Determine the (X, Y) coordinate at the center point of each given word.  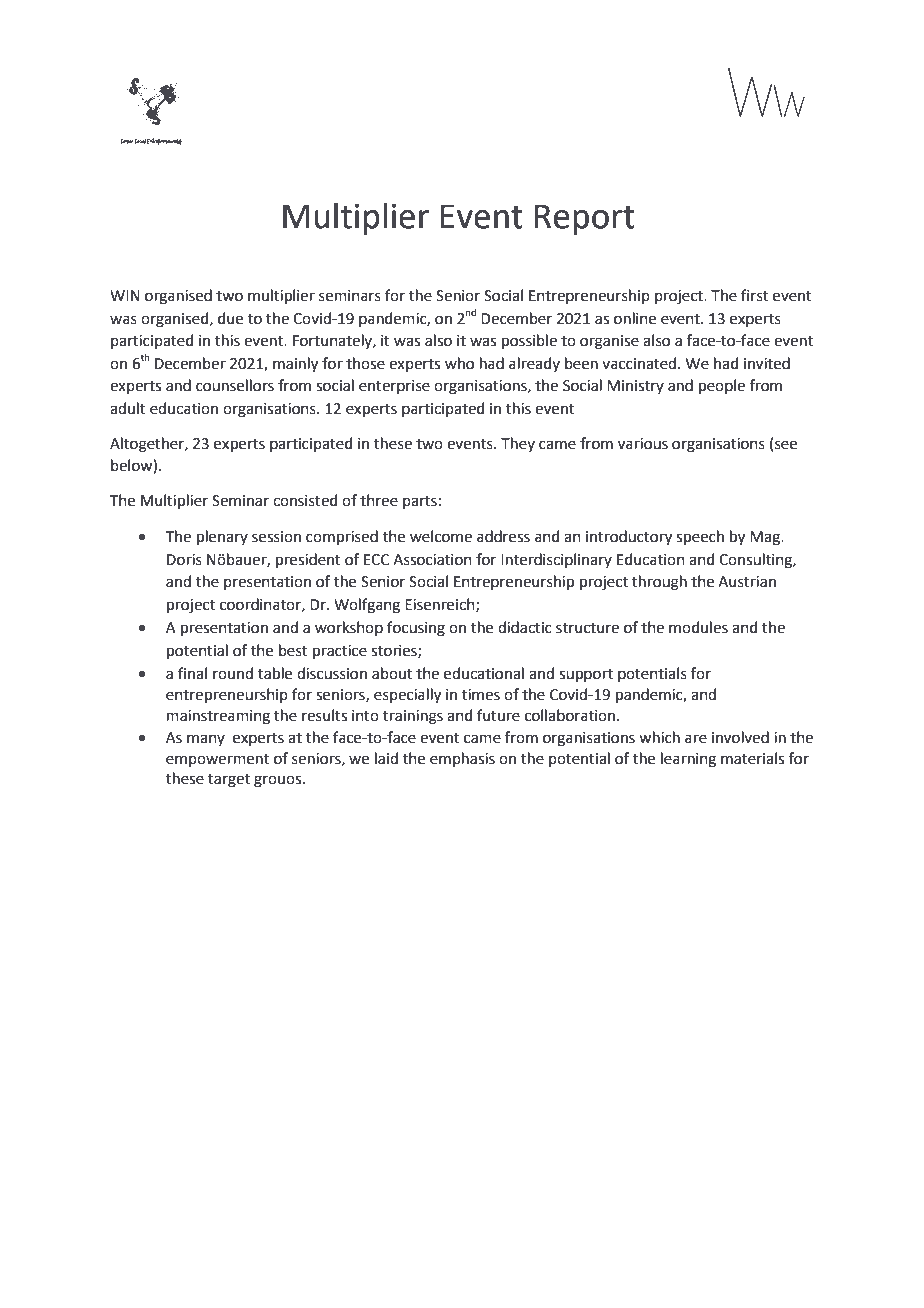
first (755, 295)
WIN (125, 295)
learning (688, 760)
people (722, 386)
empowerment (217, 760)
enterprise (394, 387)
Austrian (747, 582)
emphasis (462, 759)
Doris (184, 560)
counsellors (235, 385)
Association (432, 560)
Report (585, 219)
